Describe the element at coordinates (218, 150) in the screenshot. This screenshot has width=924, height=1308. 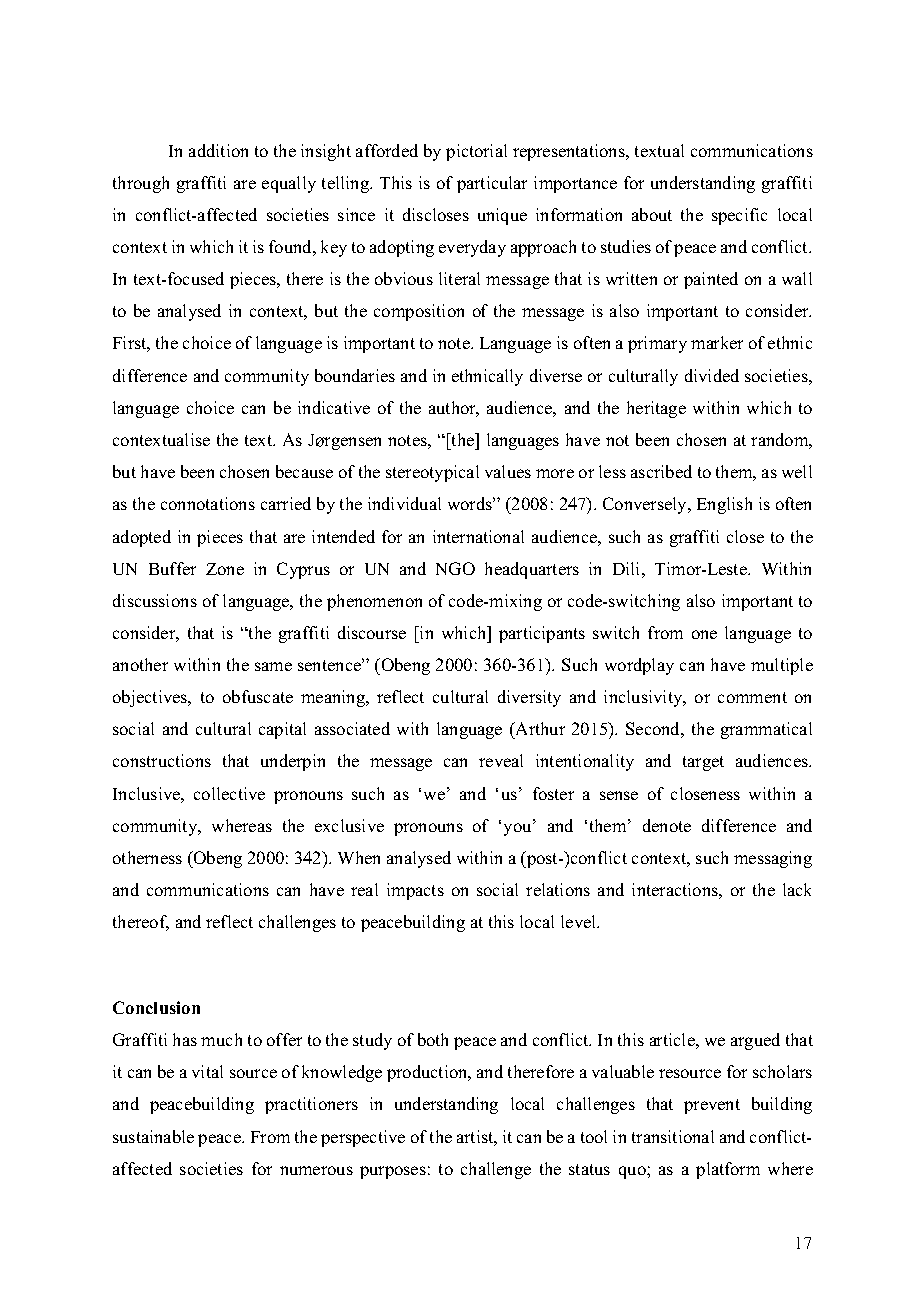
I see `addition` at that location.
